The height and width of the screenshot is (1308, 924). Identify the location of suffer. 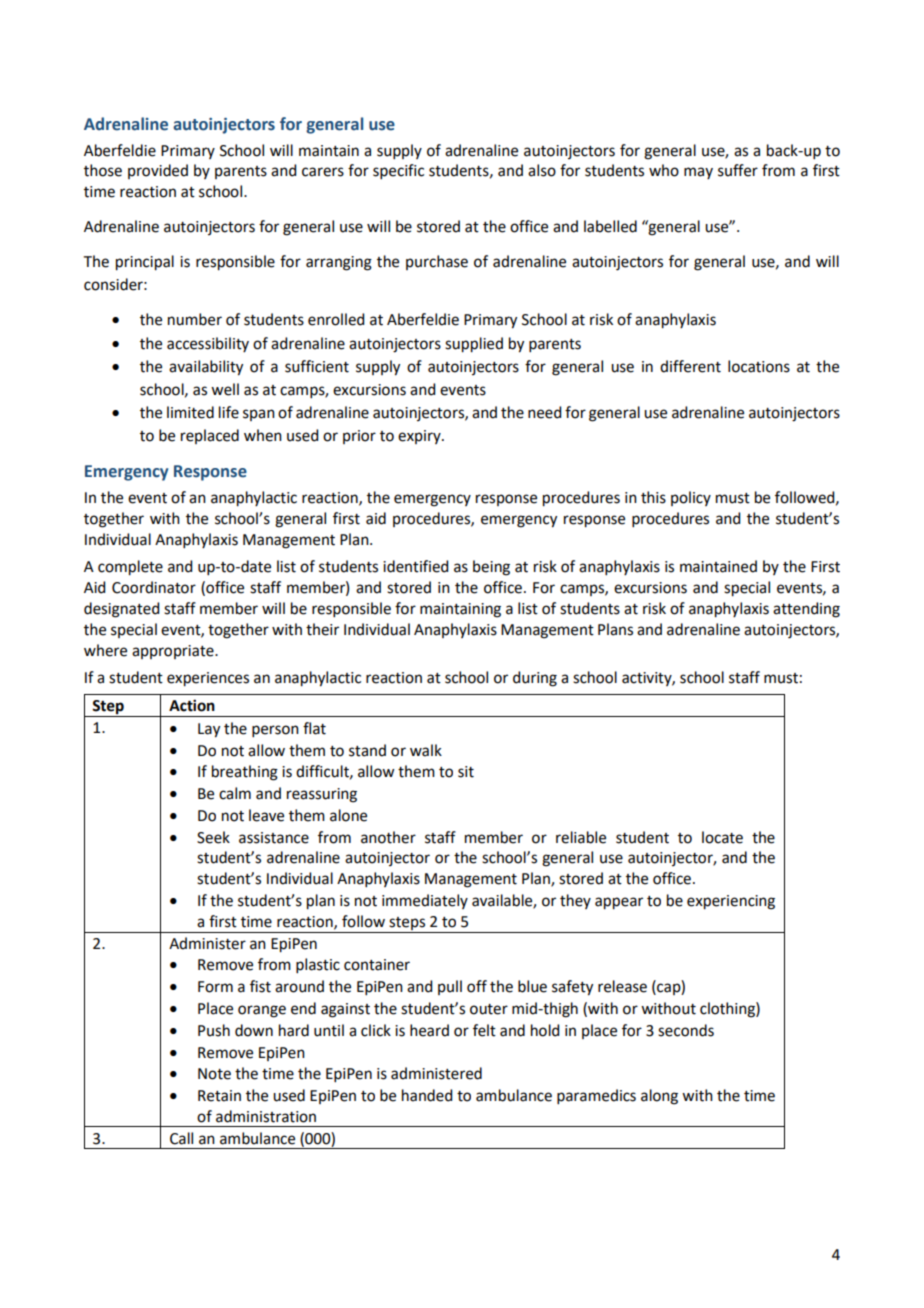
(738, 170).
